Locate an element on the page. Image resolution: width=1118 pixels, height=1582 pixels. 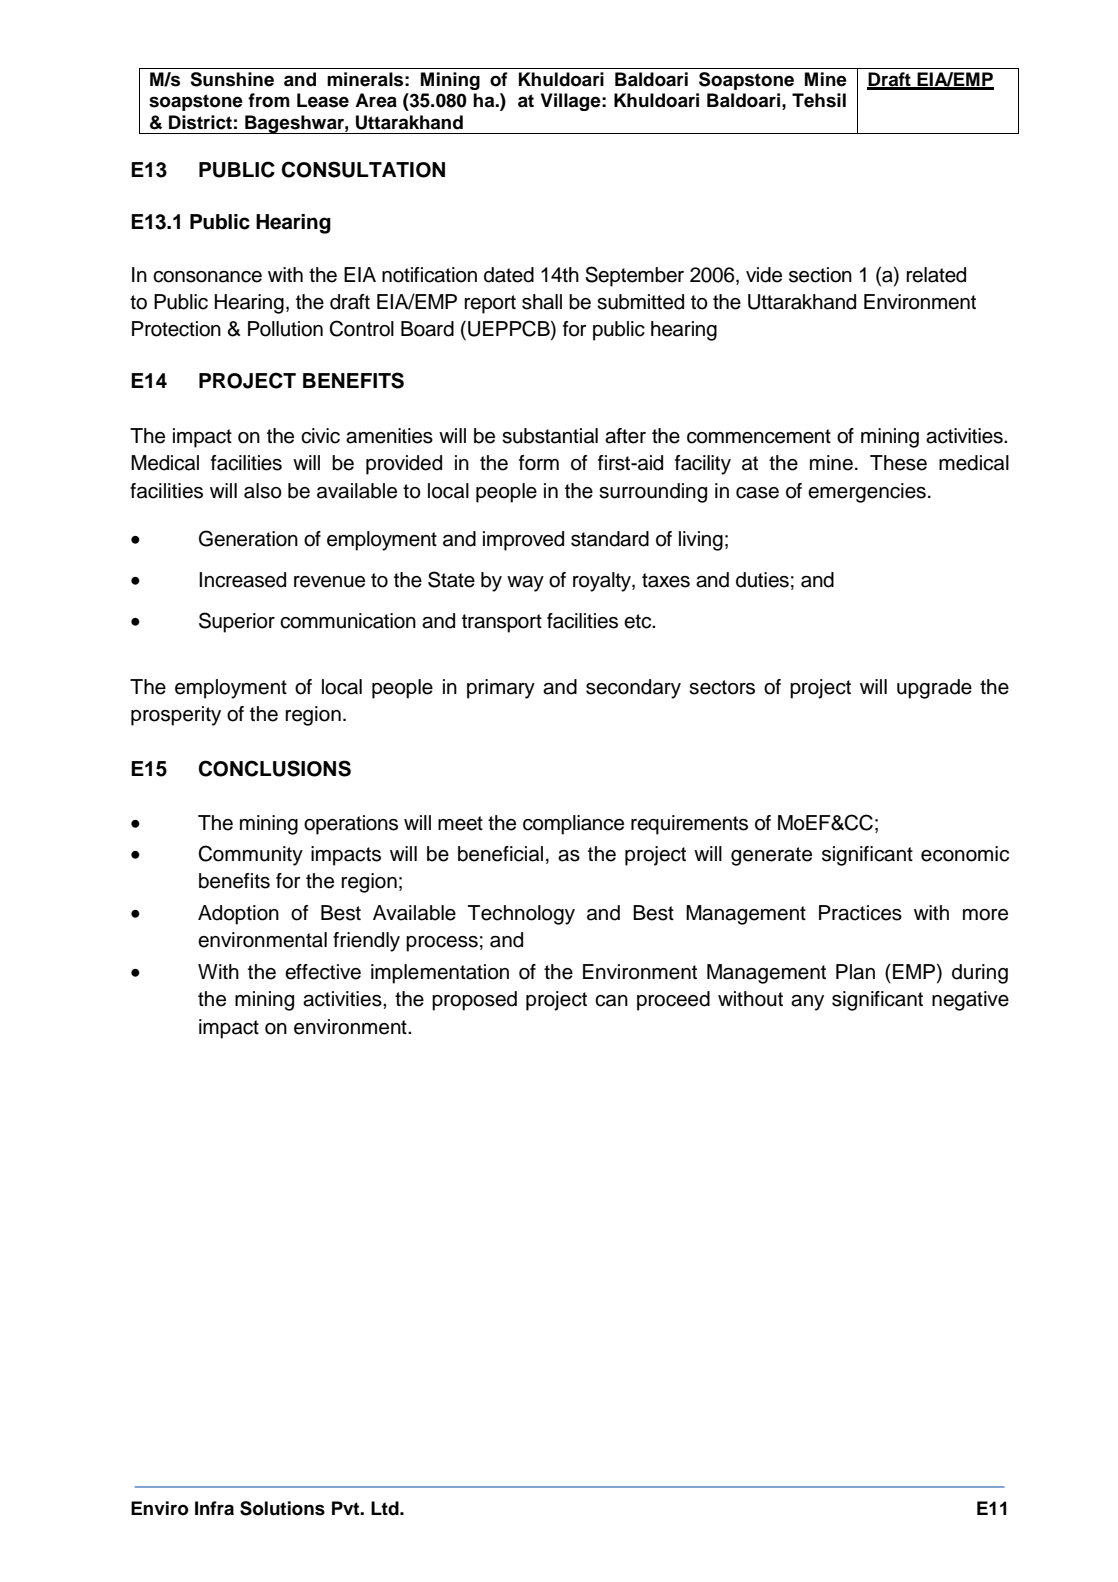
September is located at coordinates (634, 276).
